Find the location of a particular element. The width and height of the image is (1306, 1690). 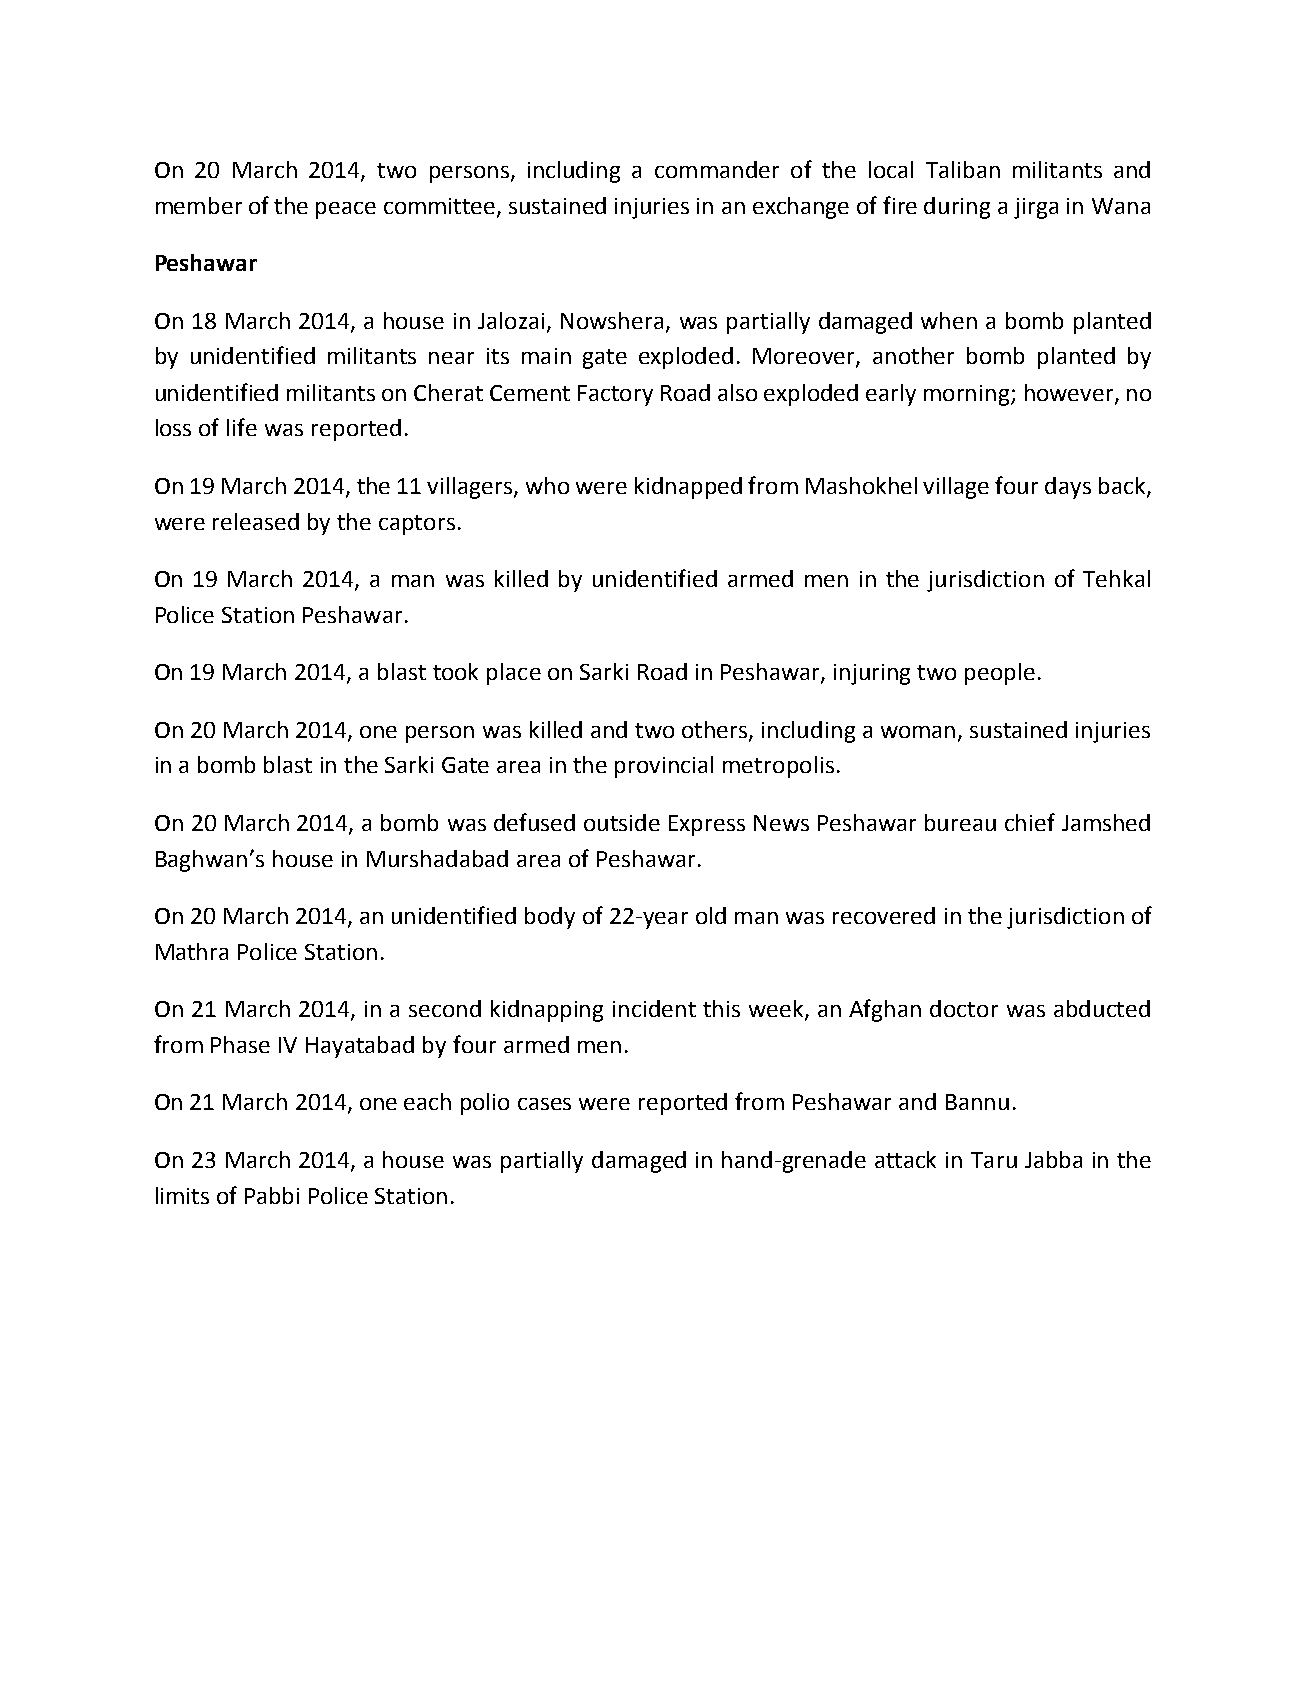

limits is located at coordinates (182, 1195).
